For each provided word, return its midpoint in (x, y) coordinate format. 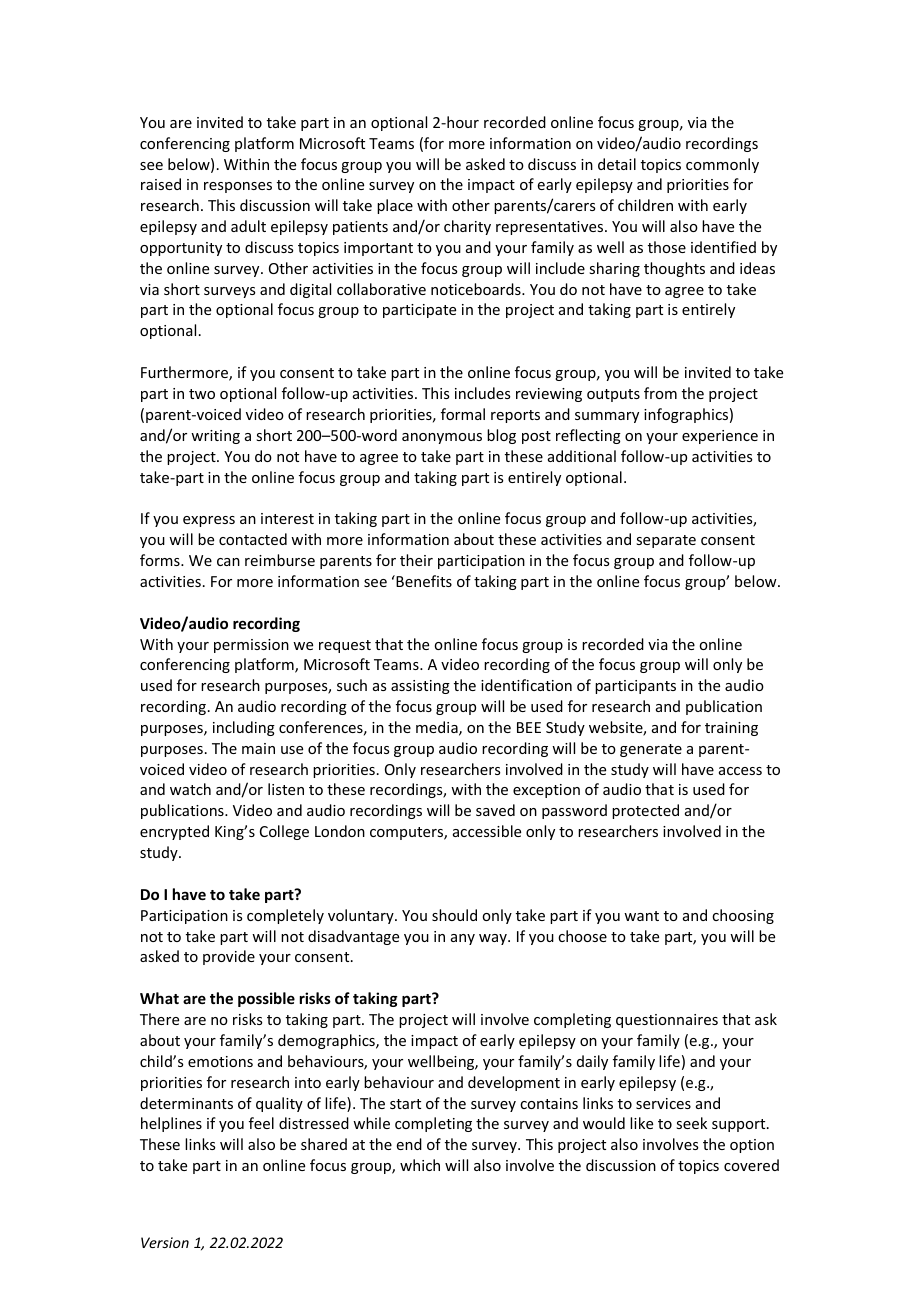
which (420, 1165)
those (667, 247)
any (463, 939)
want (641, 916)
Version (165, 1242)
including (244, 728)
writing (215, 437)
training (731, 729)
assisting (420, 687)
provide (229, 957)
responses (238, 187)
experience (720, 437)
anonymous (442, 438)
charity (467, 227)
